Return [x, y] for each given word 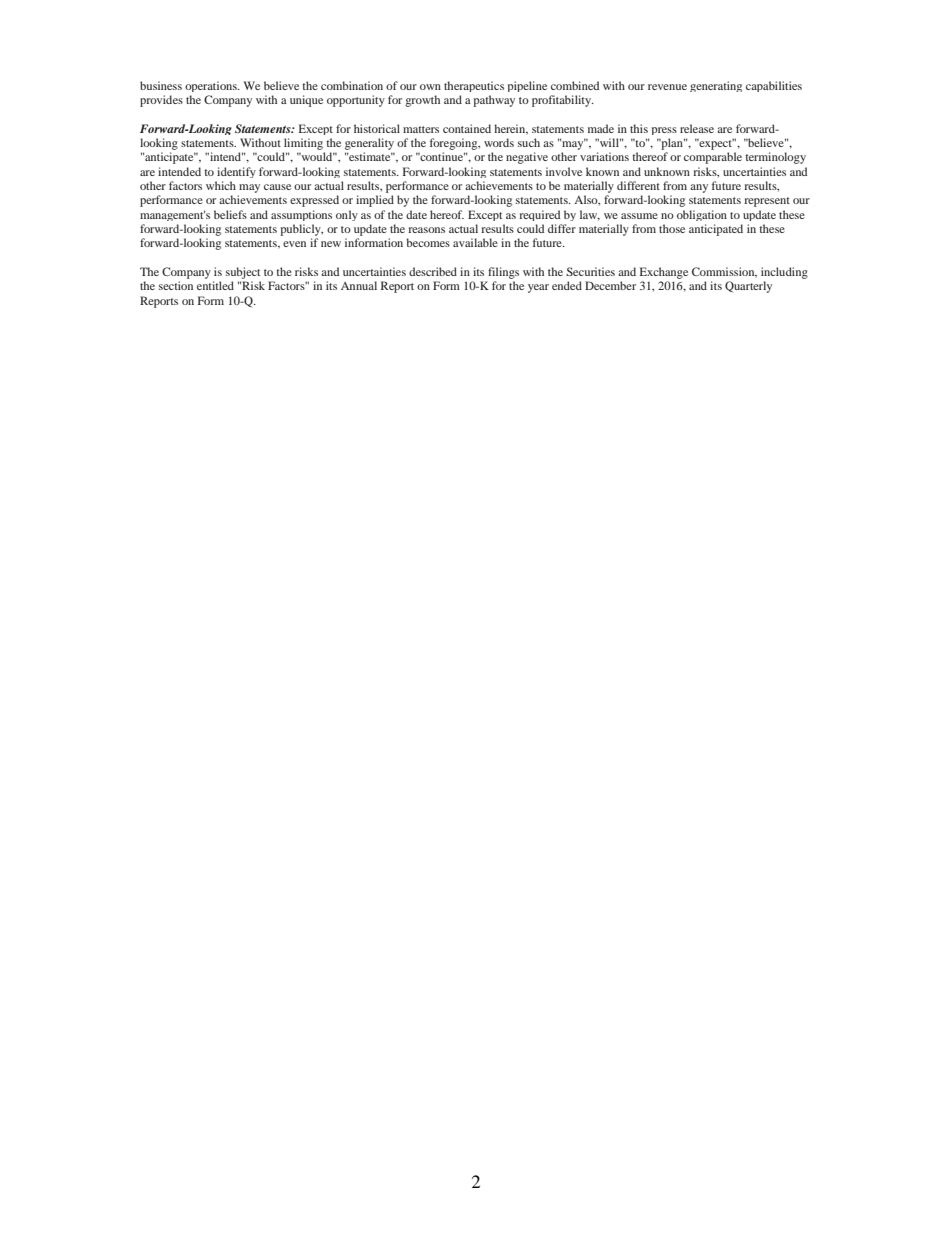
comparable [713, 158]
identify [236, 172]
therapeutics [474, 86]
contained [467, 128]
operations [212, 86]
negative [527, 158]
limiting [303, 144]
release [697, 128]
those [672, 228]
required [539, 215]
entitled [215, 285]
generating [716, 86]
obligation [702, 215]
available [475, 242]
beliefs [230, 214]
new [331, 244]
